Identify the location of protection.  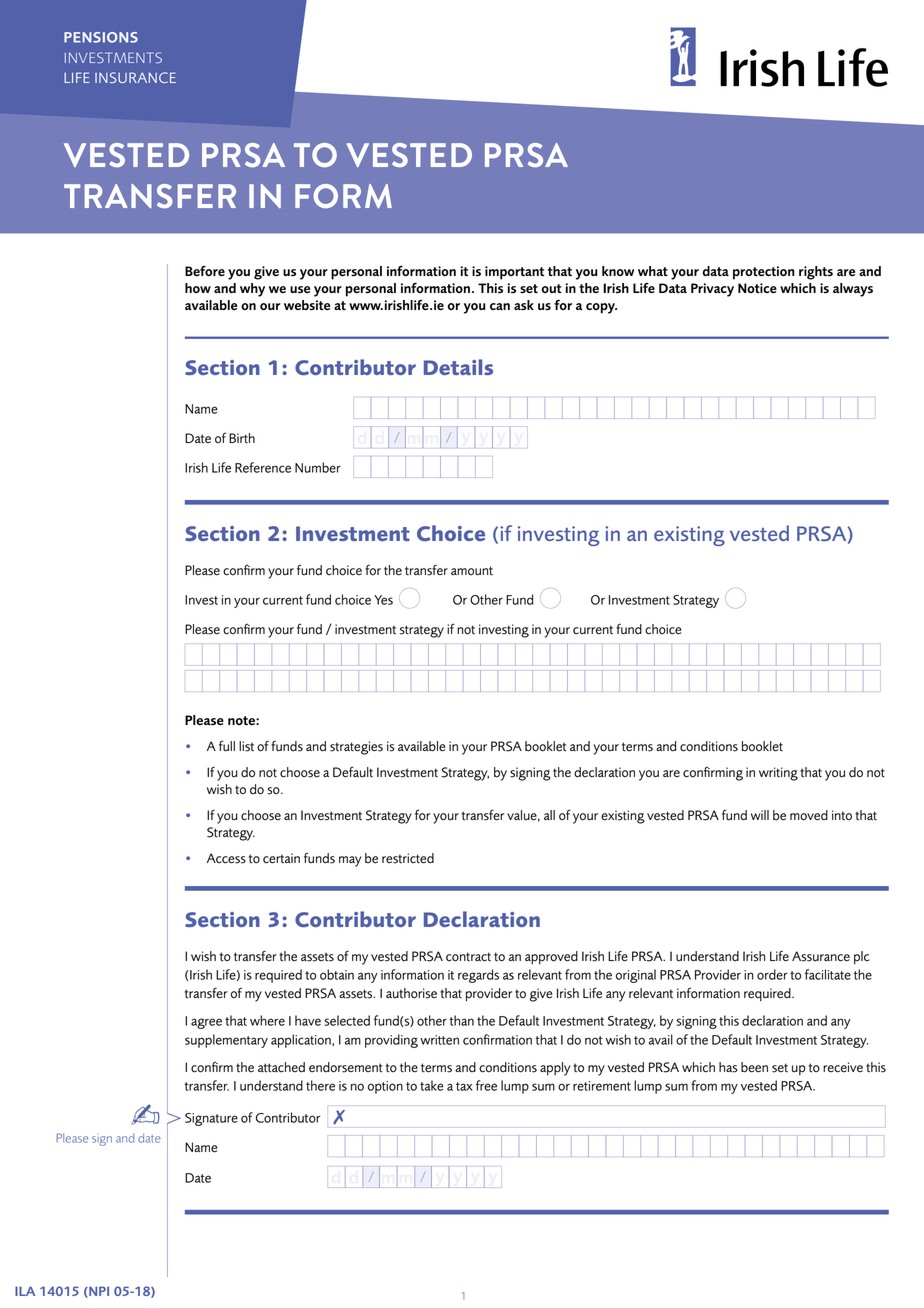
(764, 273).
